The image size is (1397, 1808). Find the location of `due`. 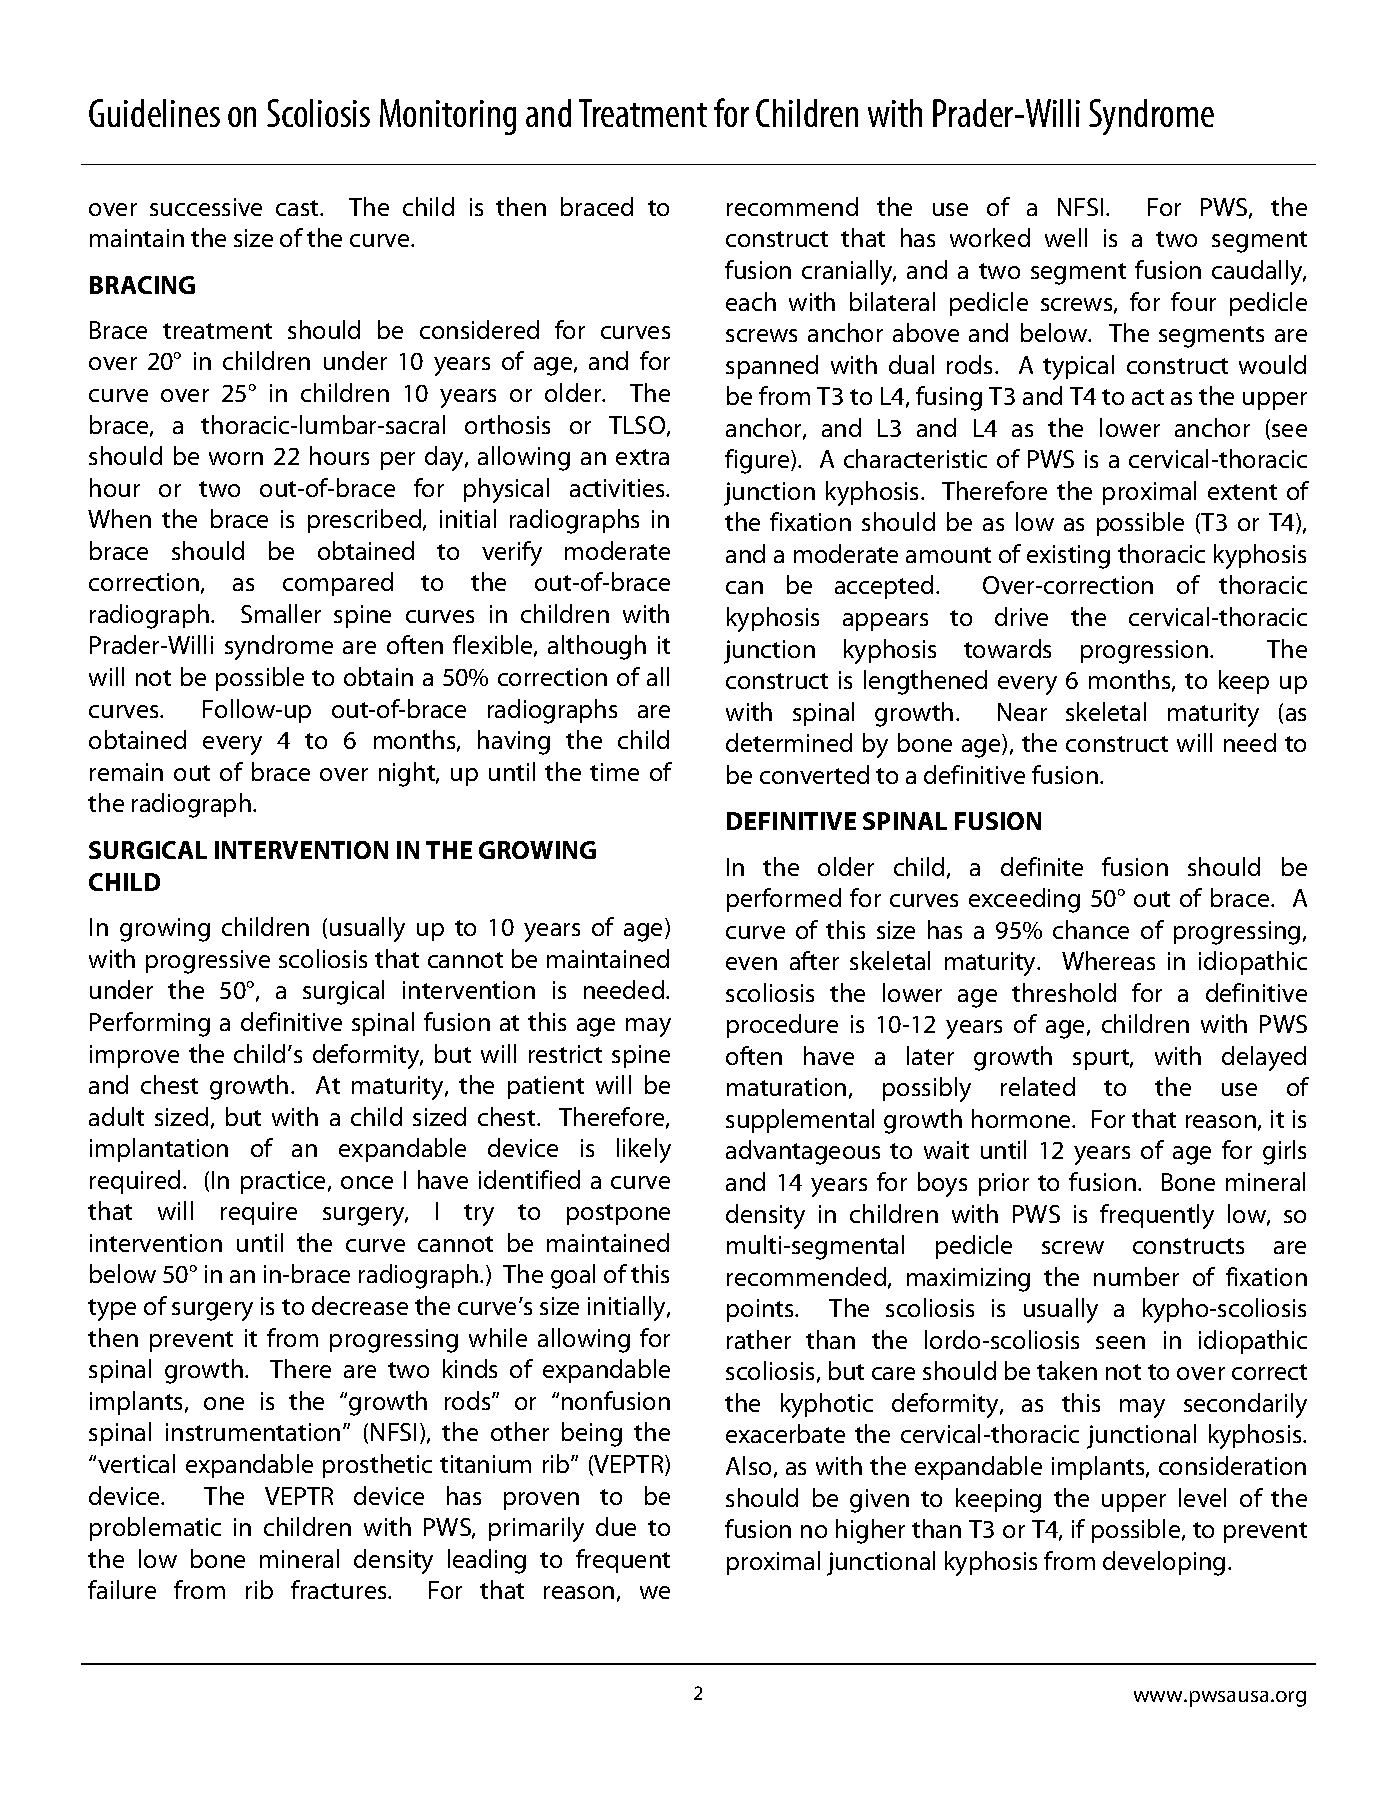

due is located at coordinates (616, 1526).
